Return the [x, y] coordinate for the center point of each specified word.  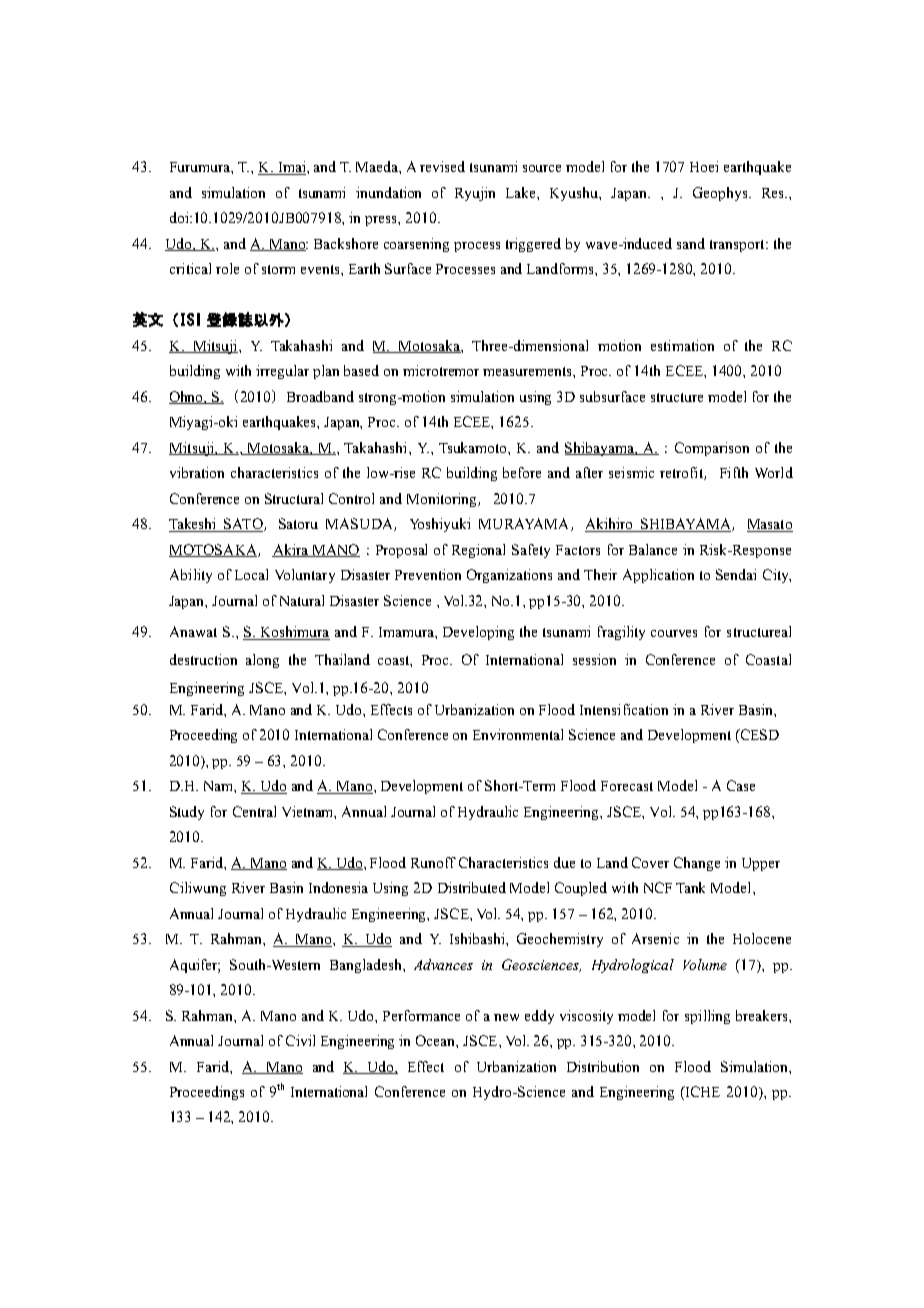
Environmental [518, 734]
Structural [294, 498]
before [522, 472]
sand [691, 243]
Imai [291, 168]
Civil [300, 1040]
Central [254, 811]
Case [741, 785]
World [774, 472]
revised [442, 166]
